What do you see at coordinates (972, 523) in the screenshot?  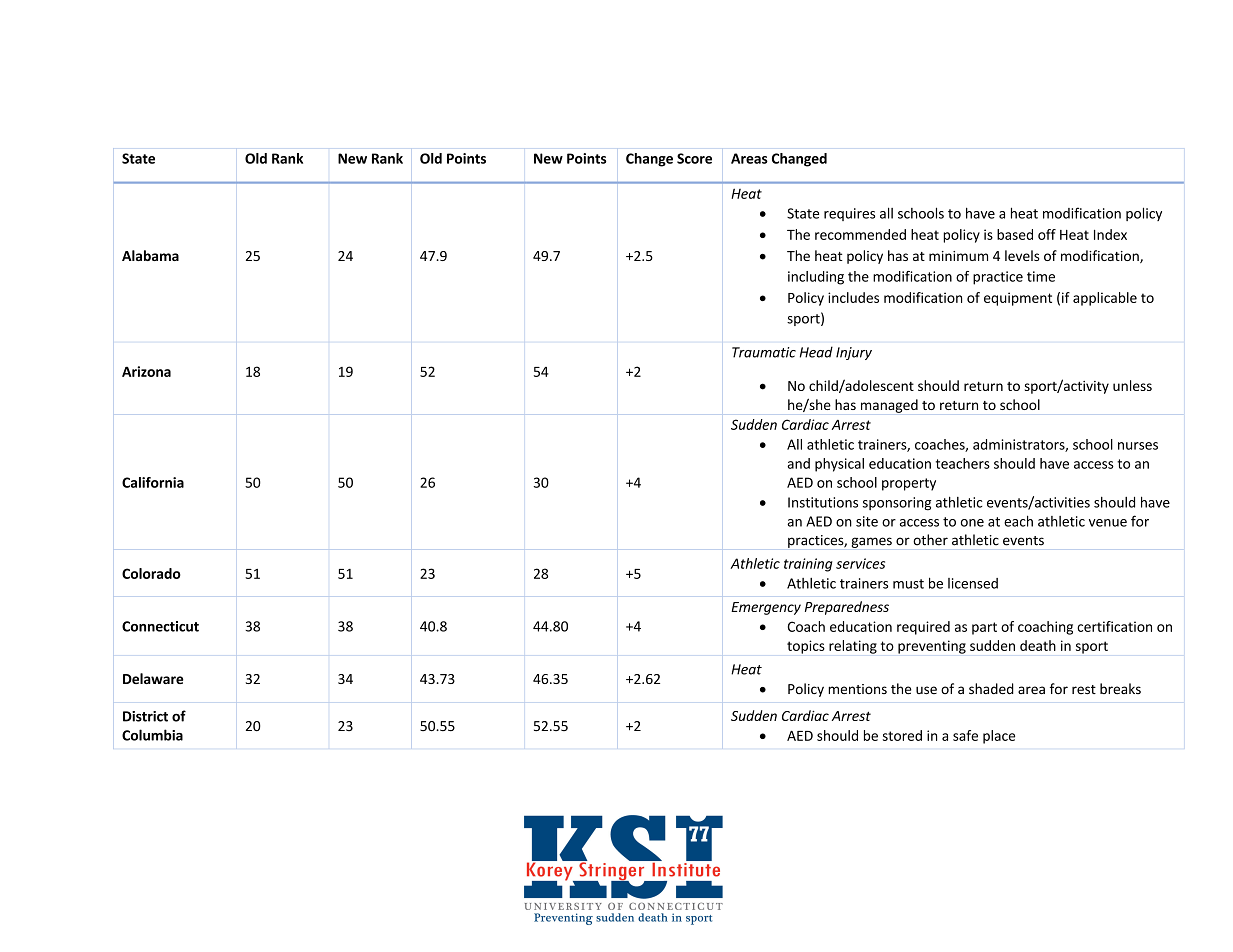 I see `one` at bounding box center [972, 523].
